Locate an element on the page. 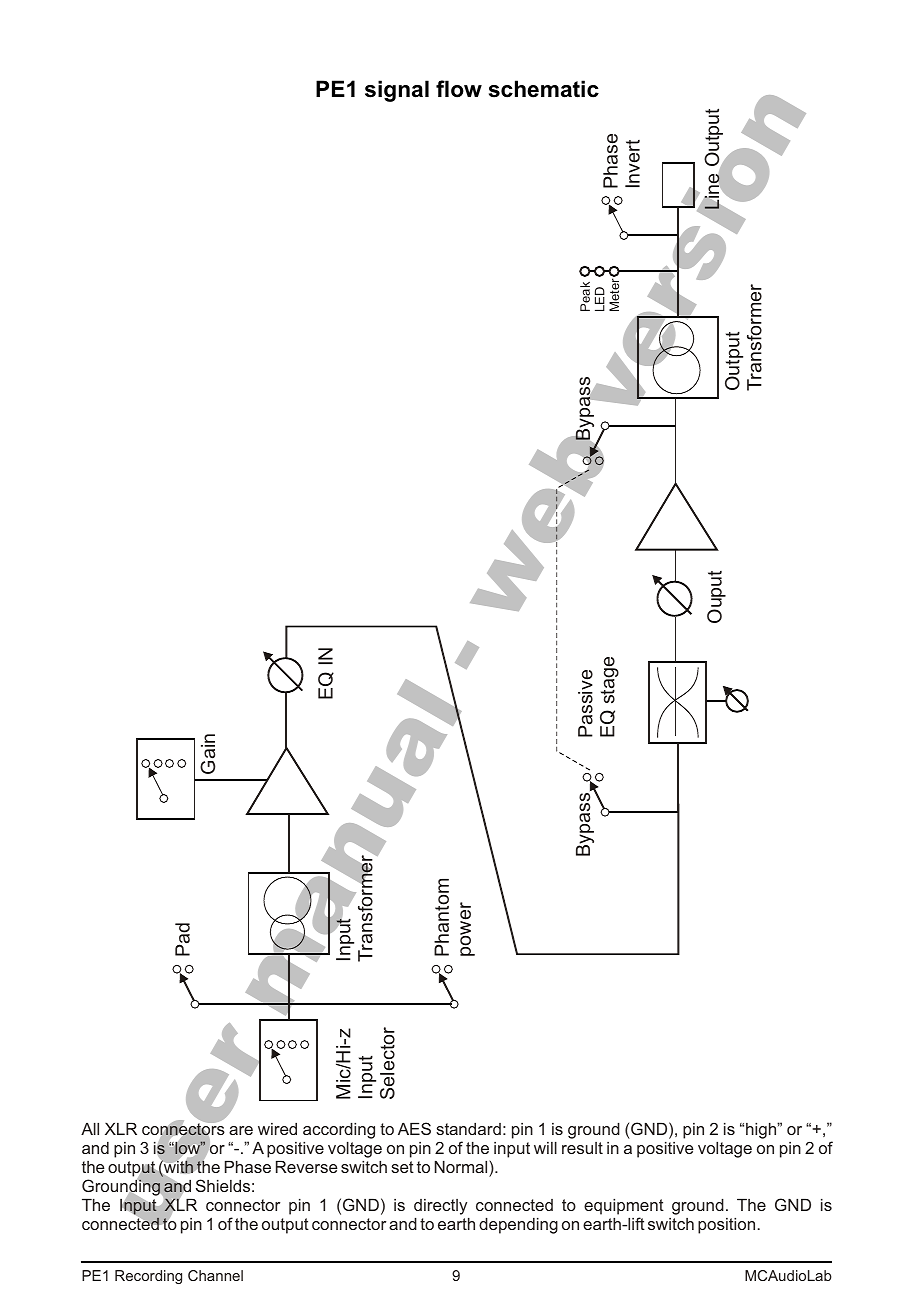  equipment is located at coordinates (624, 1208).
